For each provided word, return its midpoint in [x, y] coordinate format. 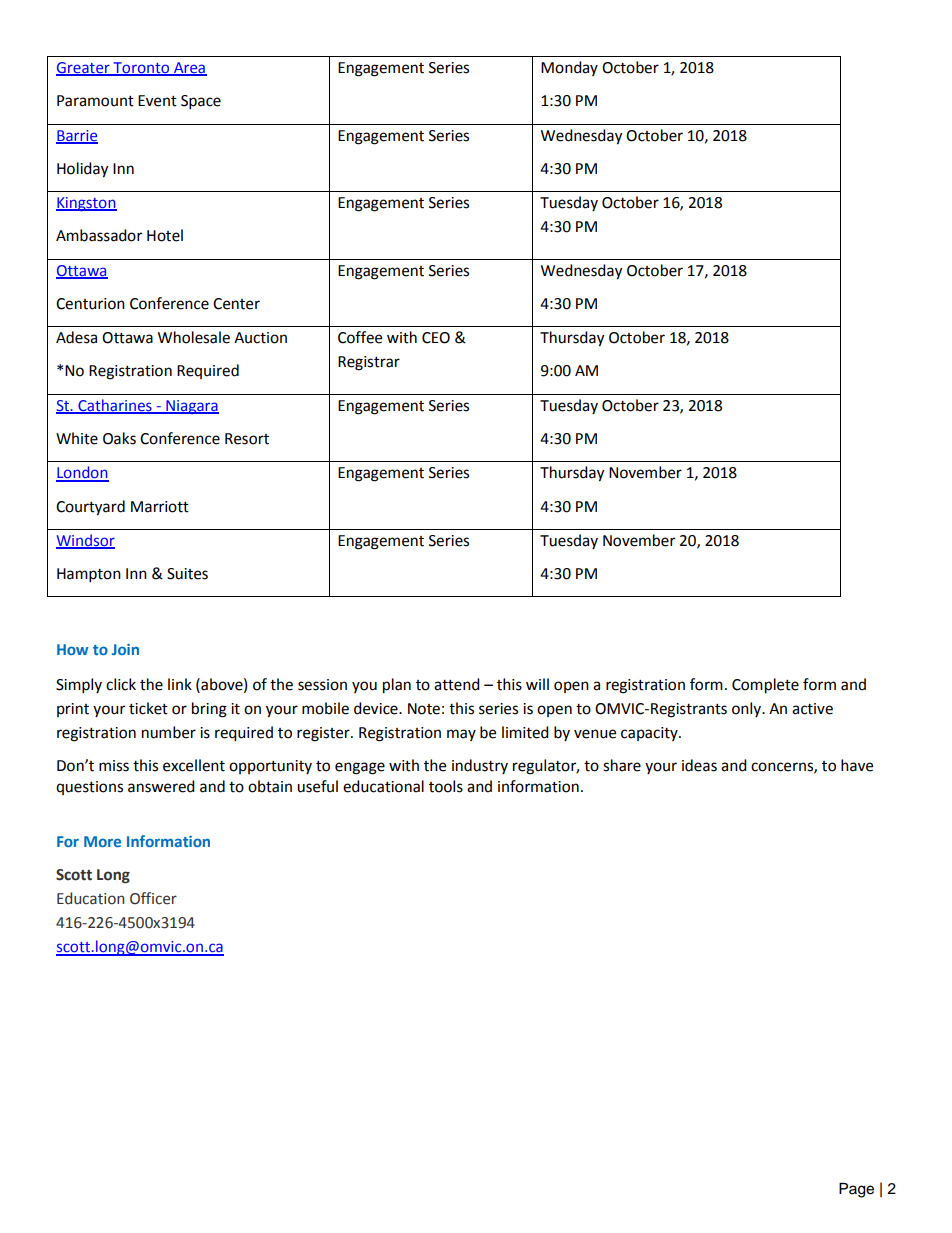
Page [856, 1190]
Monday [569, 68]
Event [157, 101]
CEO [436, 338]
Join [125, 649]
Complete [765, 686]
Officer [153, 898]
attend [457, 684]
